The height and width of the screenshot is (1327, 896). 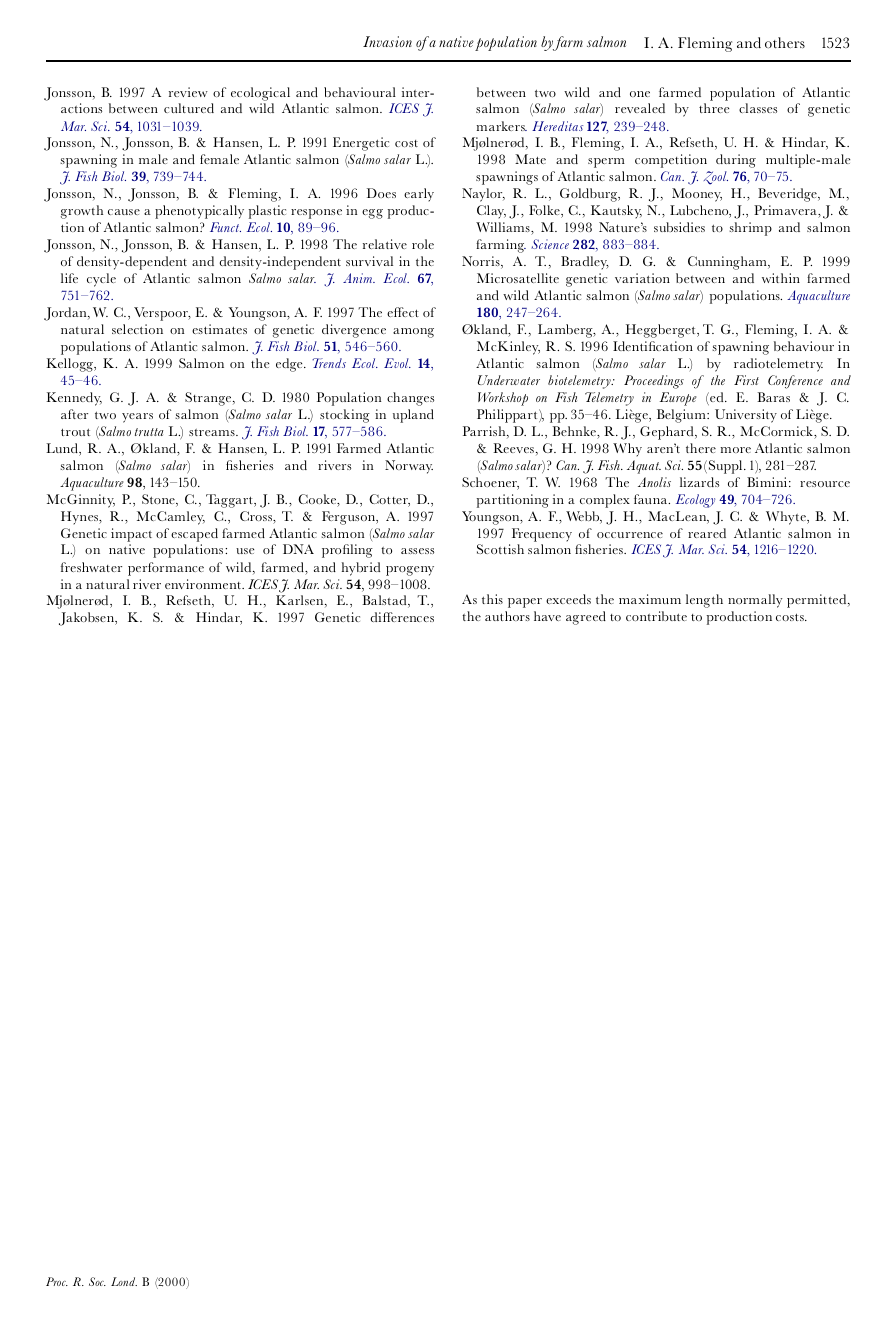 What do you see at coordinates (159, 500) in the screenshot?
I see `Stone` at bounding box center [159, 500].
